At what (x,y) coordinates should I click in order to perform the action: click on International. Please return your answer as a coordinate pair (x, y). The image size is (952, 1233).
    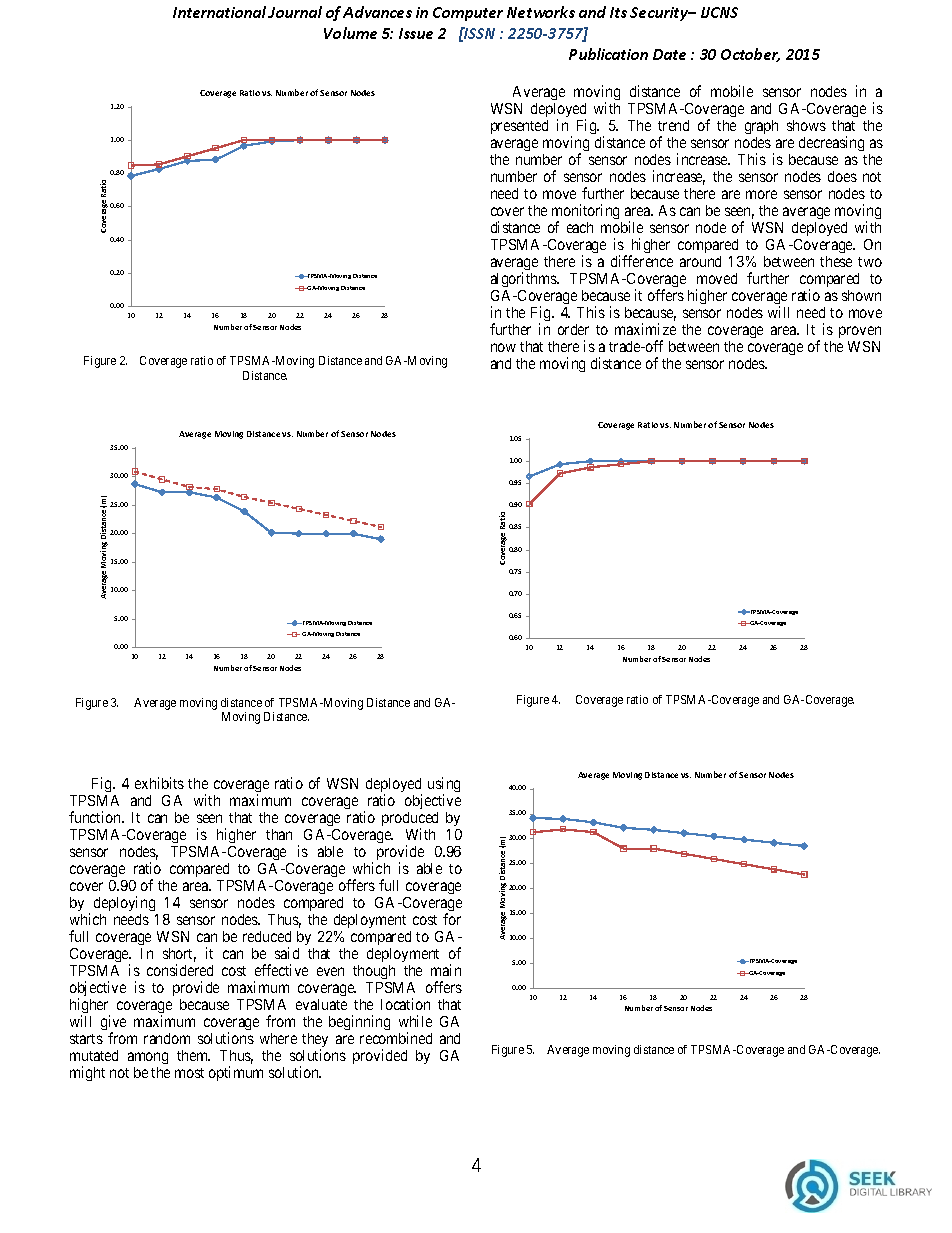
    Looking at the image, I should click on (219, 12).
